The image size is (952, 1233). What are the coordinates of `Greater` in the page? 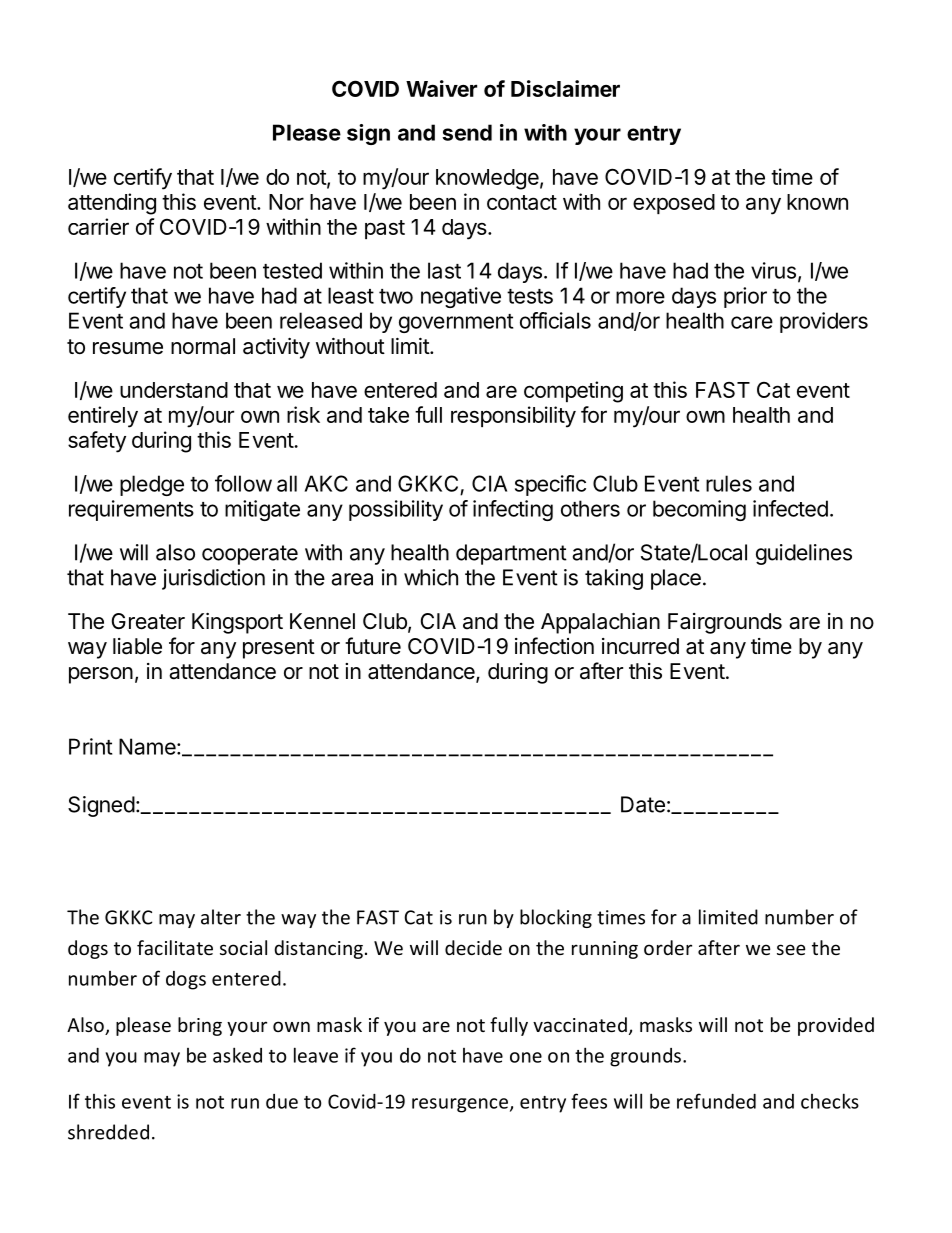 It's located at (148, 621).
